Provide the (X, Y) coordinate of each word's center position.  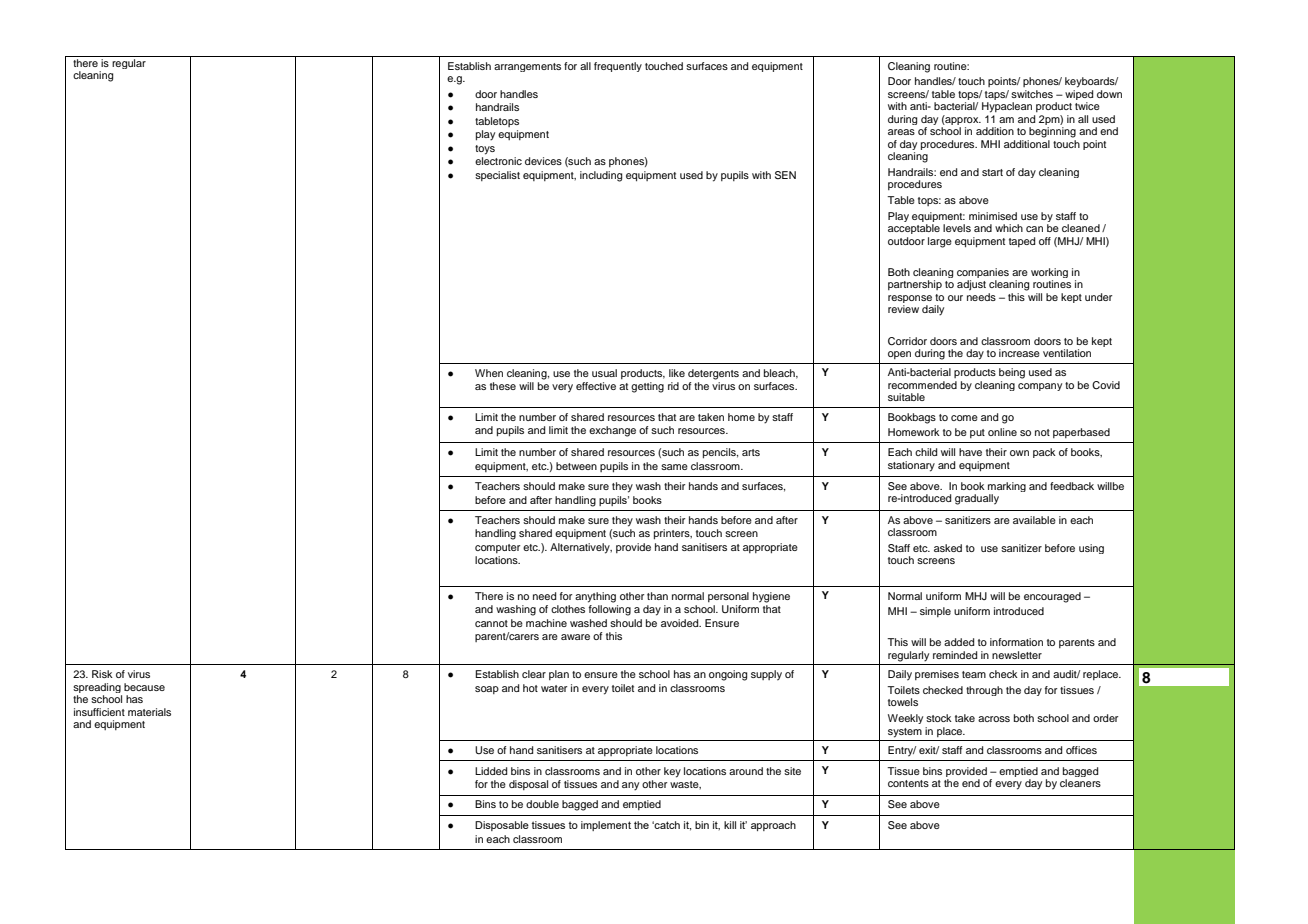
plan (559, 675)
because (144, 687)
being (1012, 373)
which (1009, 228)
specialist (497, 176)
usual (604, 373)
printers (673, 534)
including (601, 176)
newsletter (1017, 655)
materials (149, 712)
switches (1032, 94)
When (489, 373)
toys (485, 150)
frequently (618, 67)
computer (497, 548)
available (1034, 520)
